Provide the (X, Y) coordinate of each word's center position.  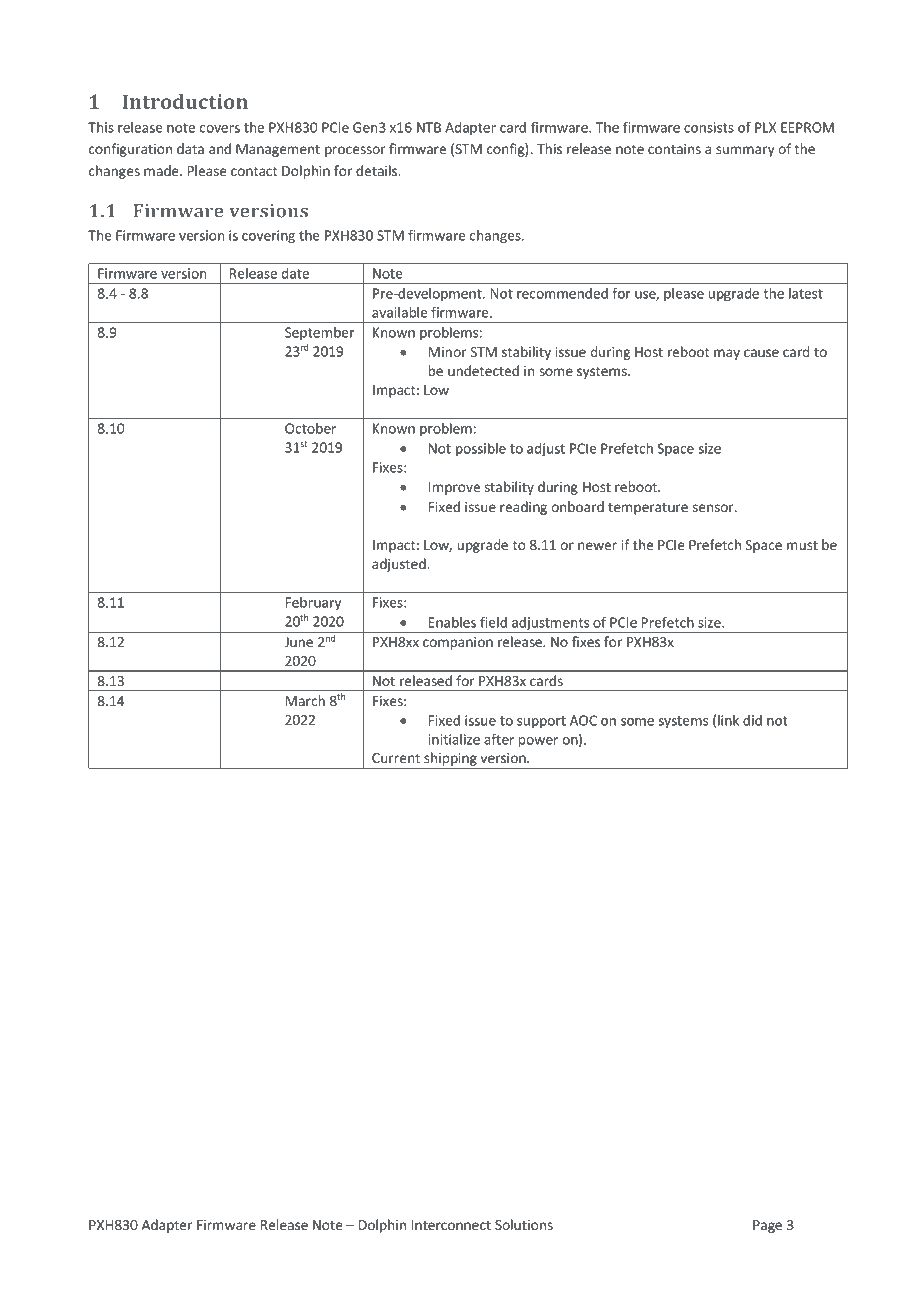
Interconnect (451, 1225)
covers (220, 129)
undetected (483, 370)
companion (458, 643)
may (727, 354)
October (310, 428)
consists (709, 127)
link (728, 720)
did (752, 720)
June (298, 642)
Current (396, 758)
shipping (450, 760)
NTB (429, 127)
